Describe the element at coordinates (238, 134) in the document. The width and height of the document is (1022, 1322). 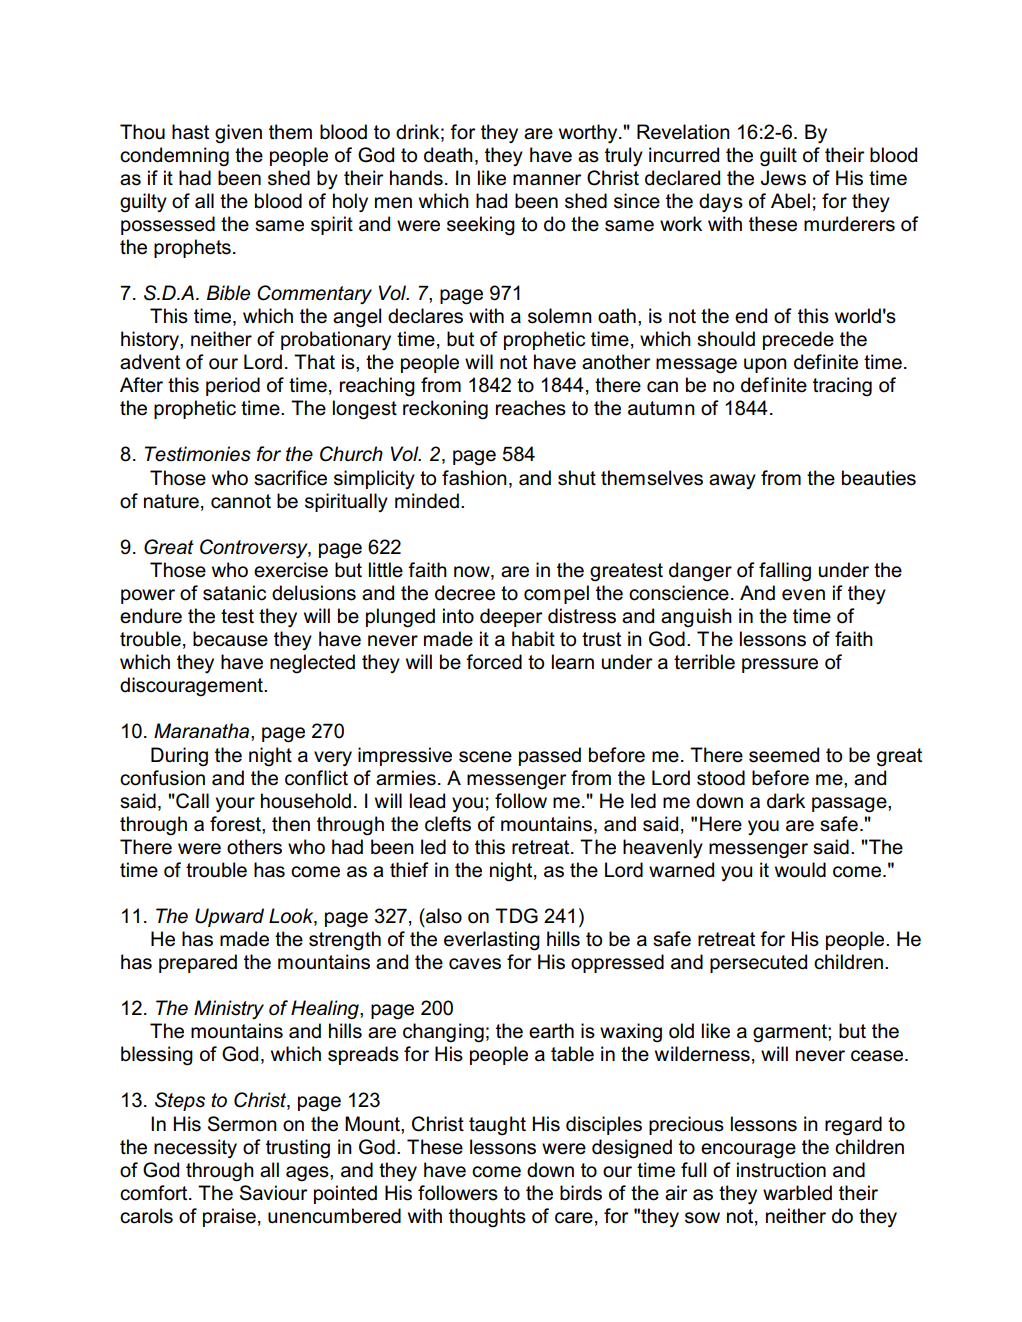
I see `given` at that location.
